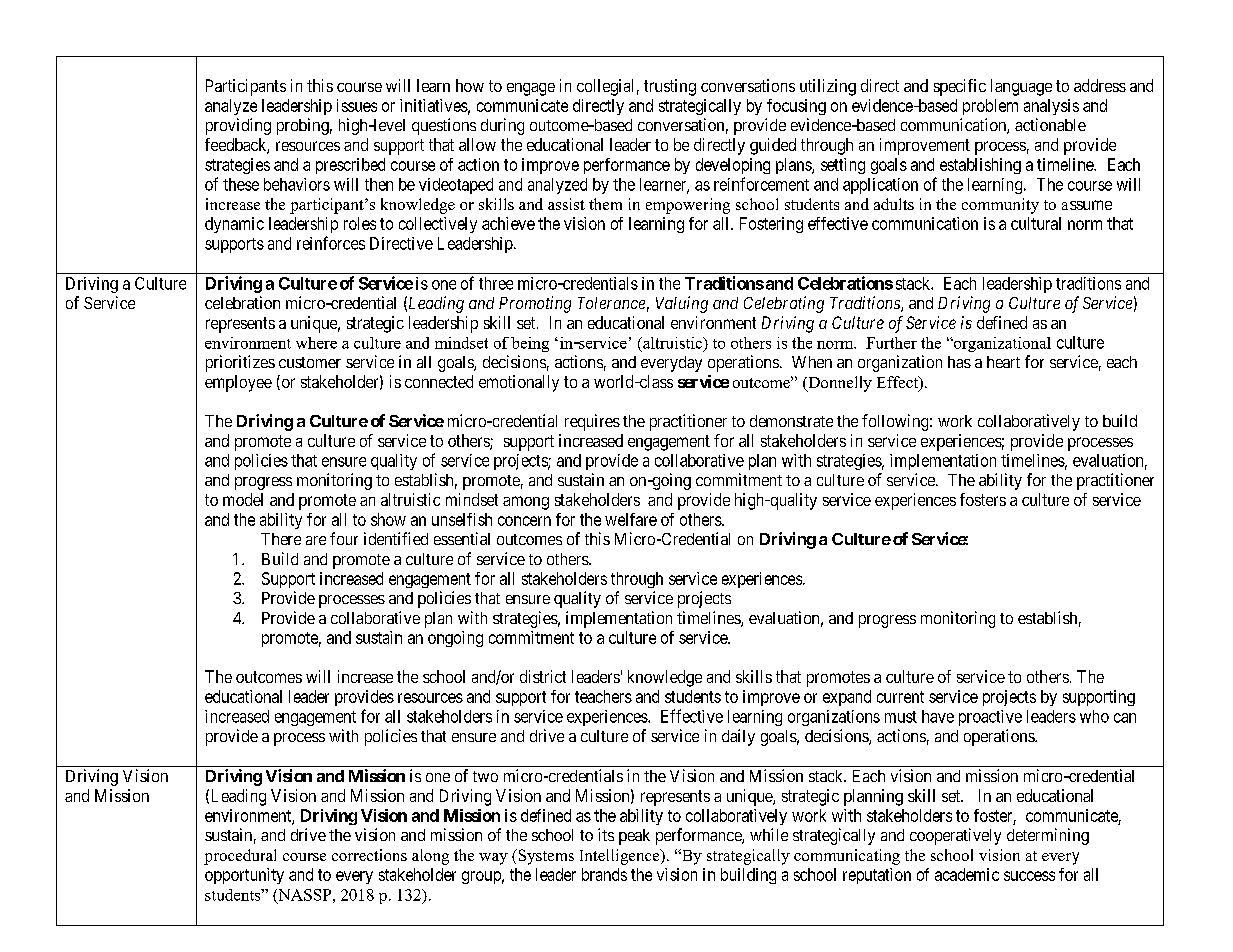 Image resolution: width=1233 pixels, height=952 pixels. I want to click on proactive, so click(990, 718).
